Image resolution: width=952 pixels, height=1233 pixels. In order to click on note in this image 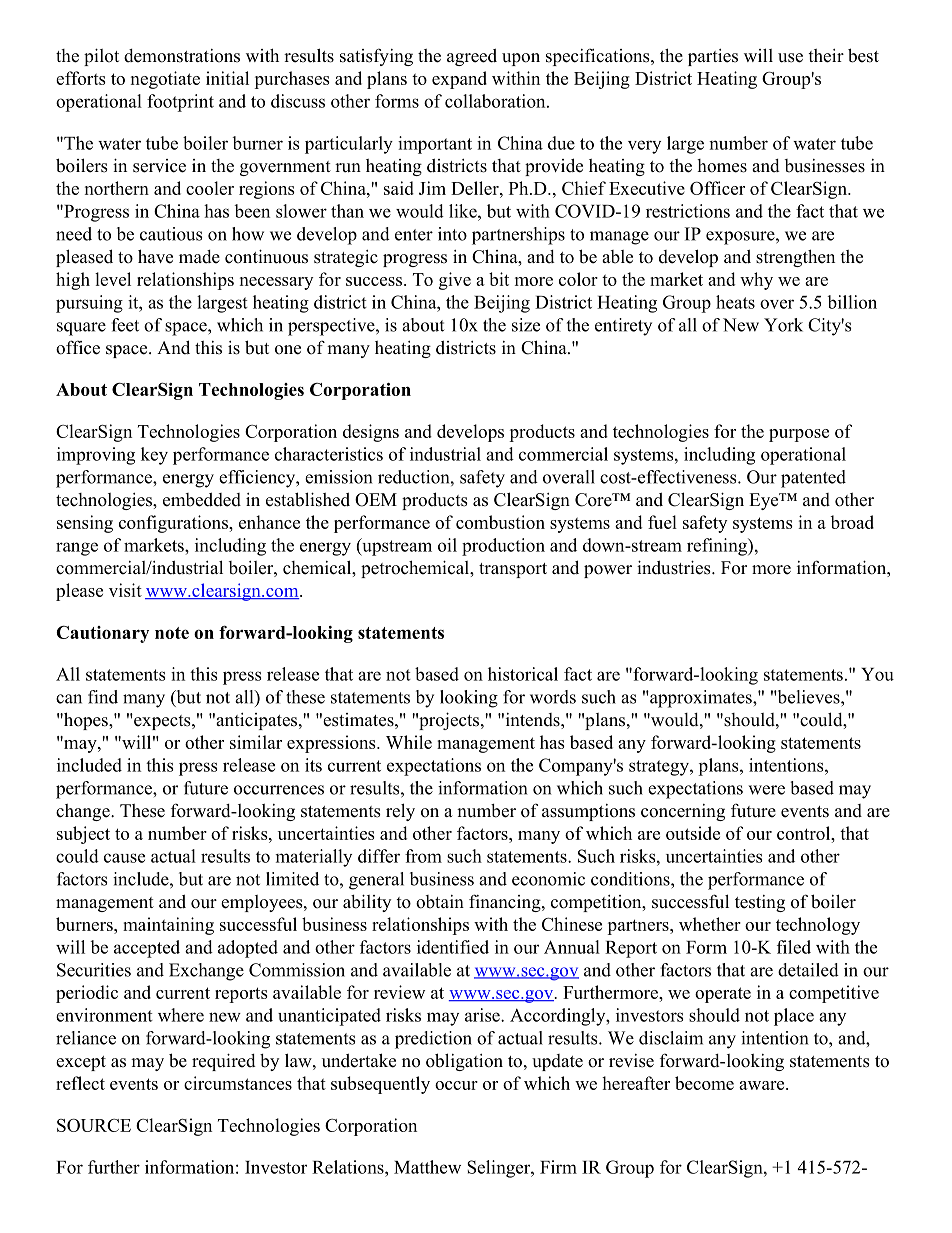, I will do `click(172, 633)`.
